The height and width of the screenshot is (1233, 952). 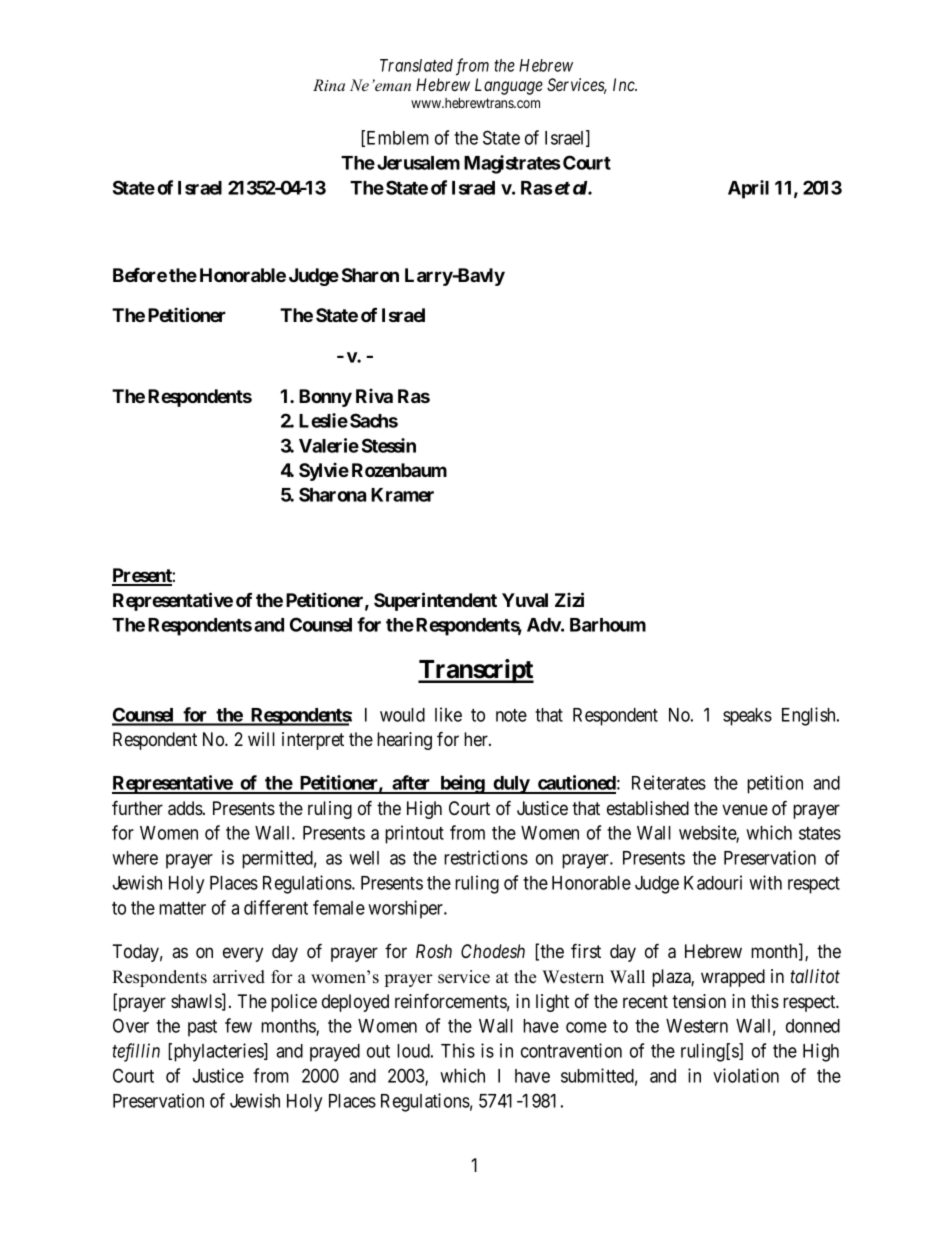 I want to click on past, so click(x=202, y=1028).
